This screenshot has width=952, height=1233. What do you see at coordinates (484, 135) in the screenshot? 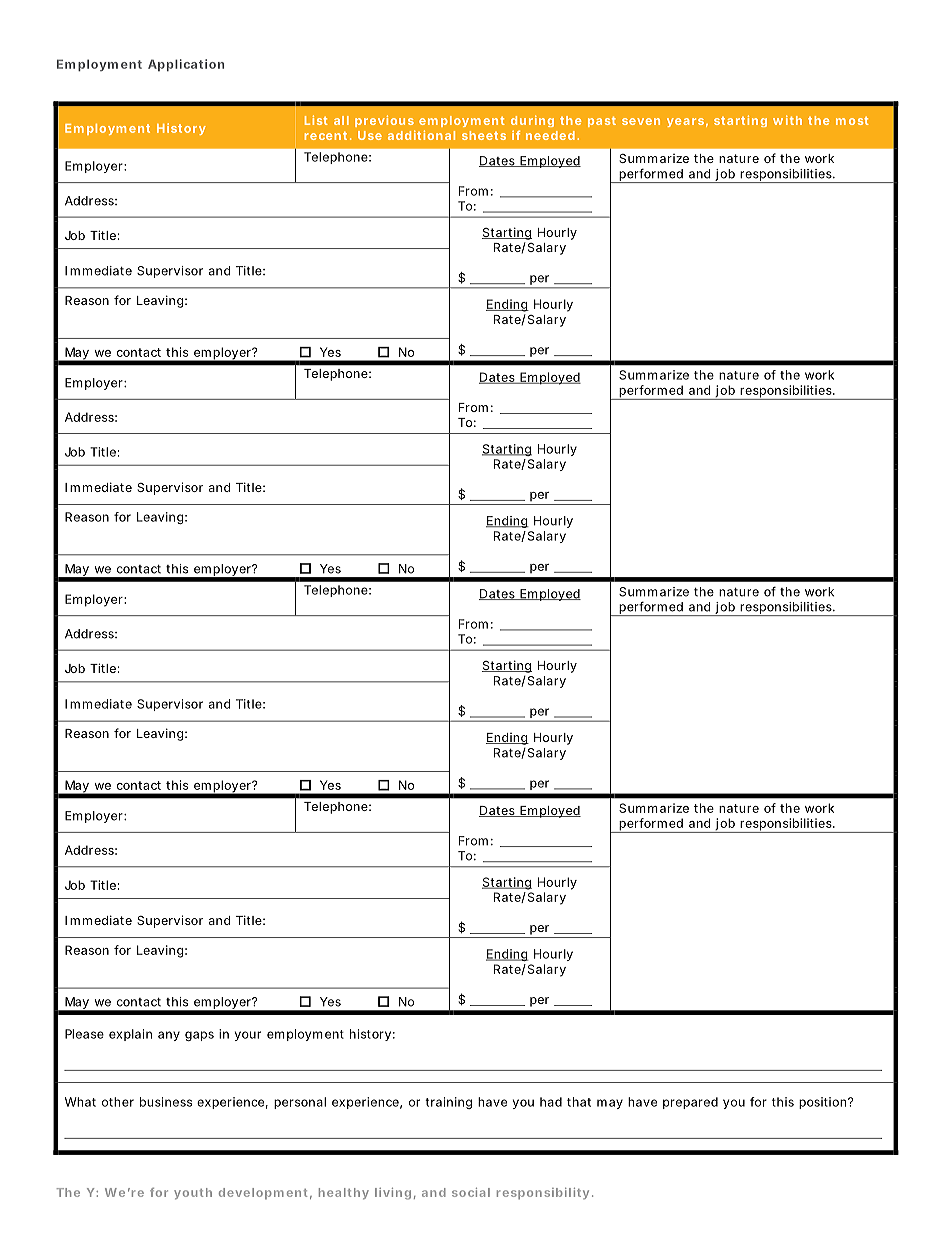
I see `sheets` at bounding box center [484, 135].
